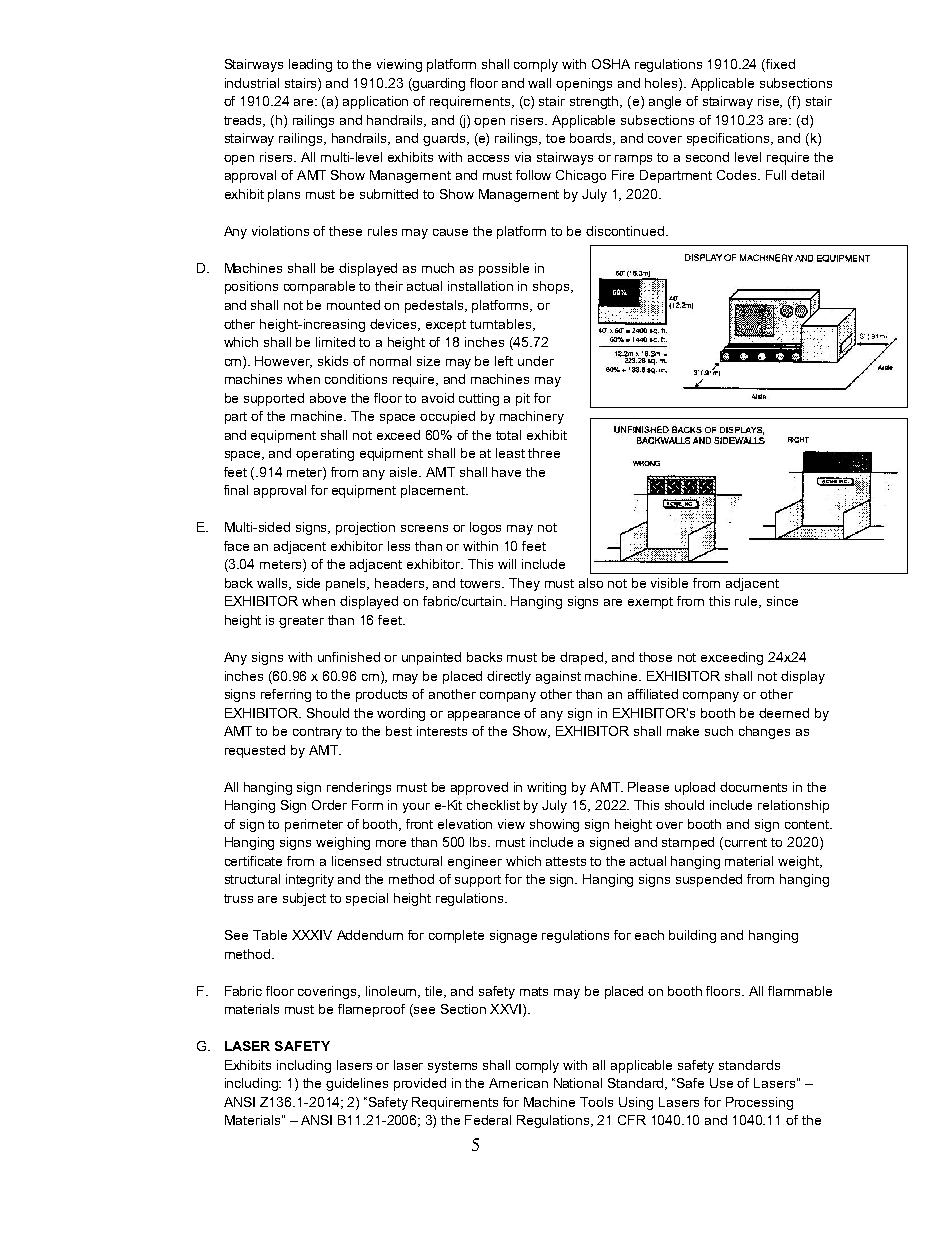 The height and width of the screenshot is (1233, 952). What do you see at coordinates (555, 138) in the screenshot?
I see `toe` at bounding box center [555, 138].
